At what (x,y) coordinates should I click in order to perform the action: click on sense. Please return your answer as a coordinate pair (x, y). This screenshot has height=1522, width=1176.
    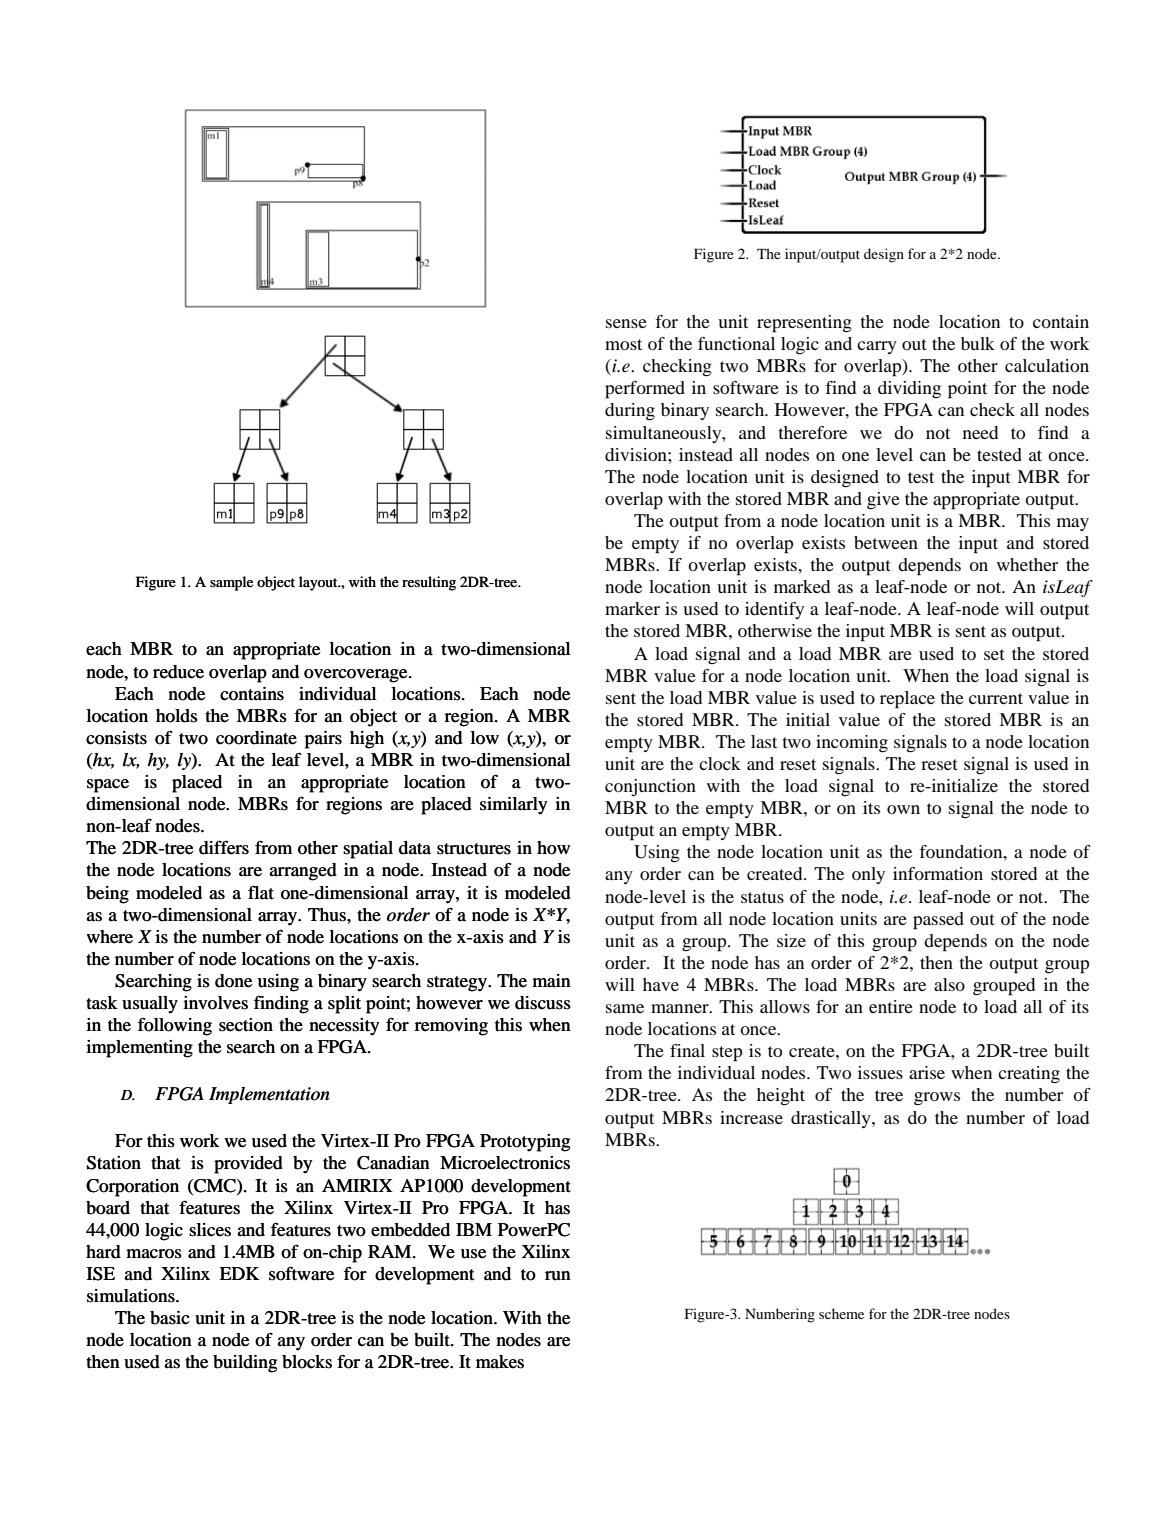
    Looking at the image, I should click on (626, 323).
